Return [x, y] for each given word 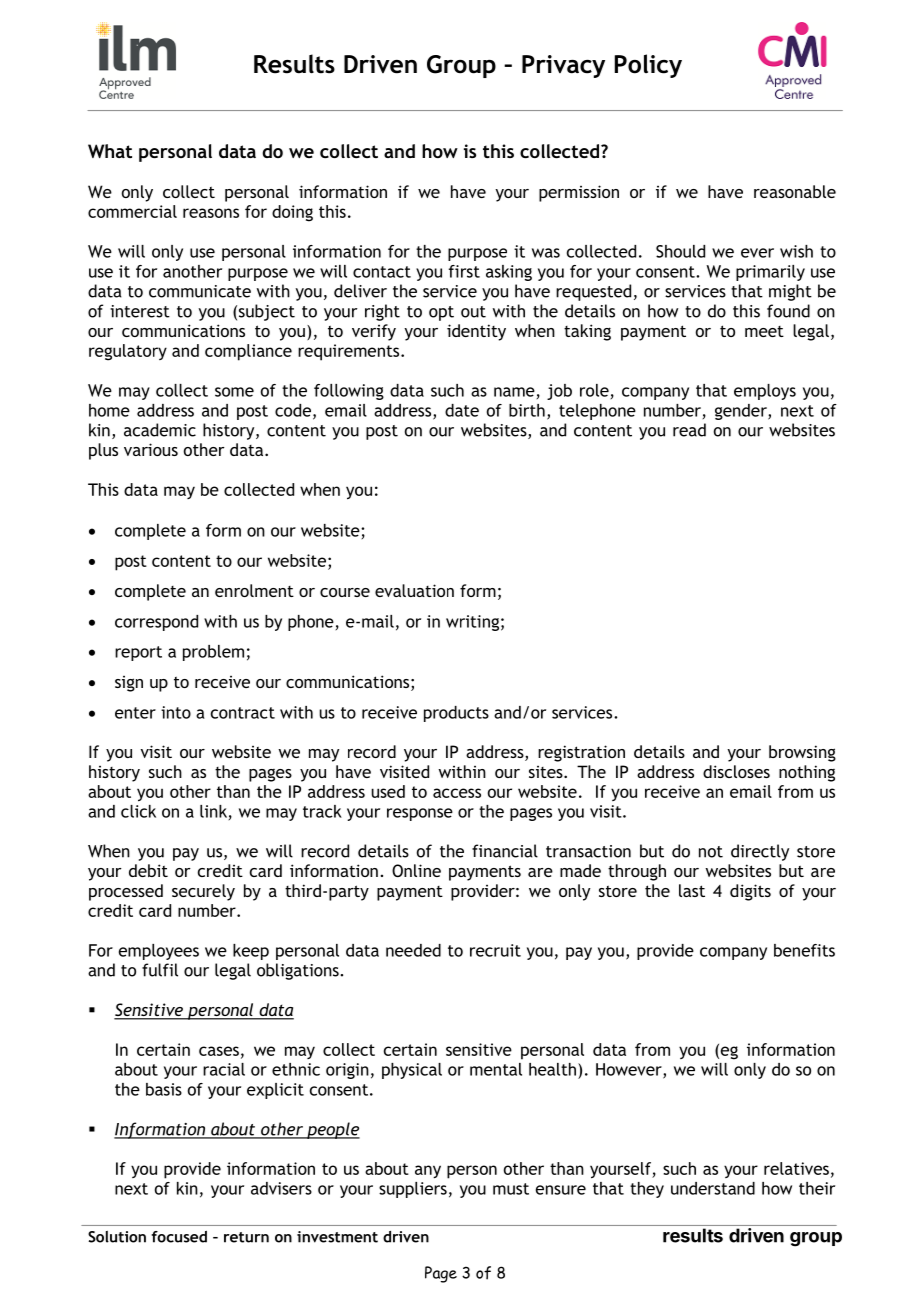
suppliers [413, 1190]
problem [213, 653]
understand [713, 1188]
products [456, 714]
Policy [648, 66]
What [110, 151]
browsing [802, 753]
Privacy [563, 66]
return [246, 1237]
